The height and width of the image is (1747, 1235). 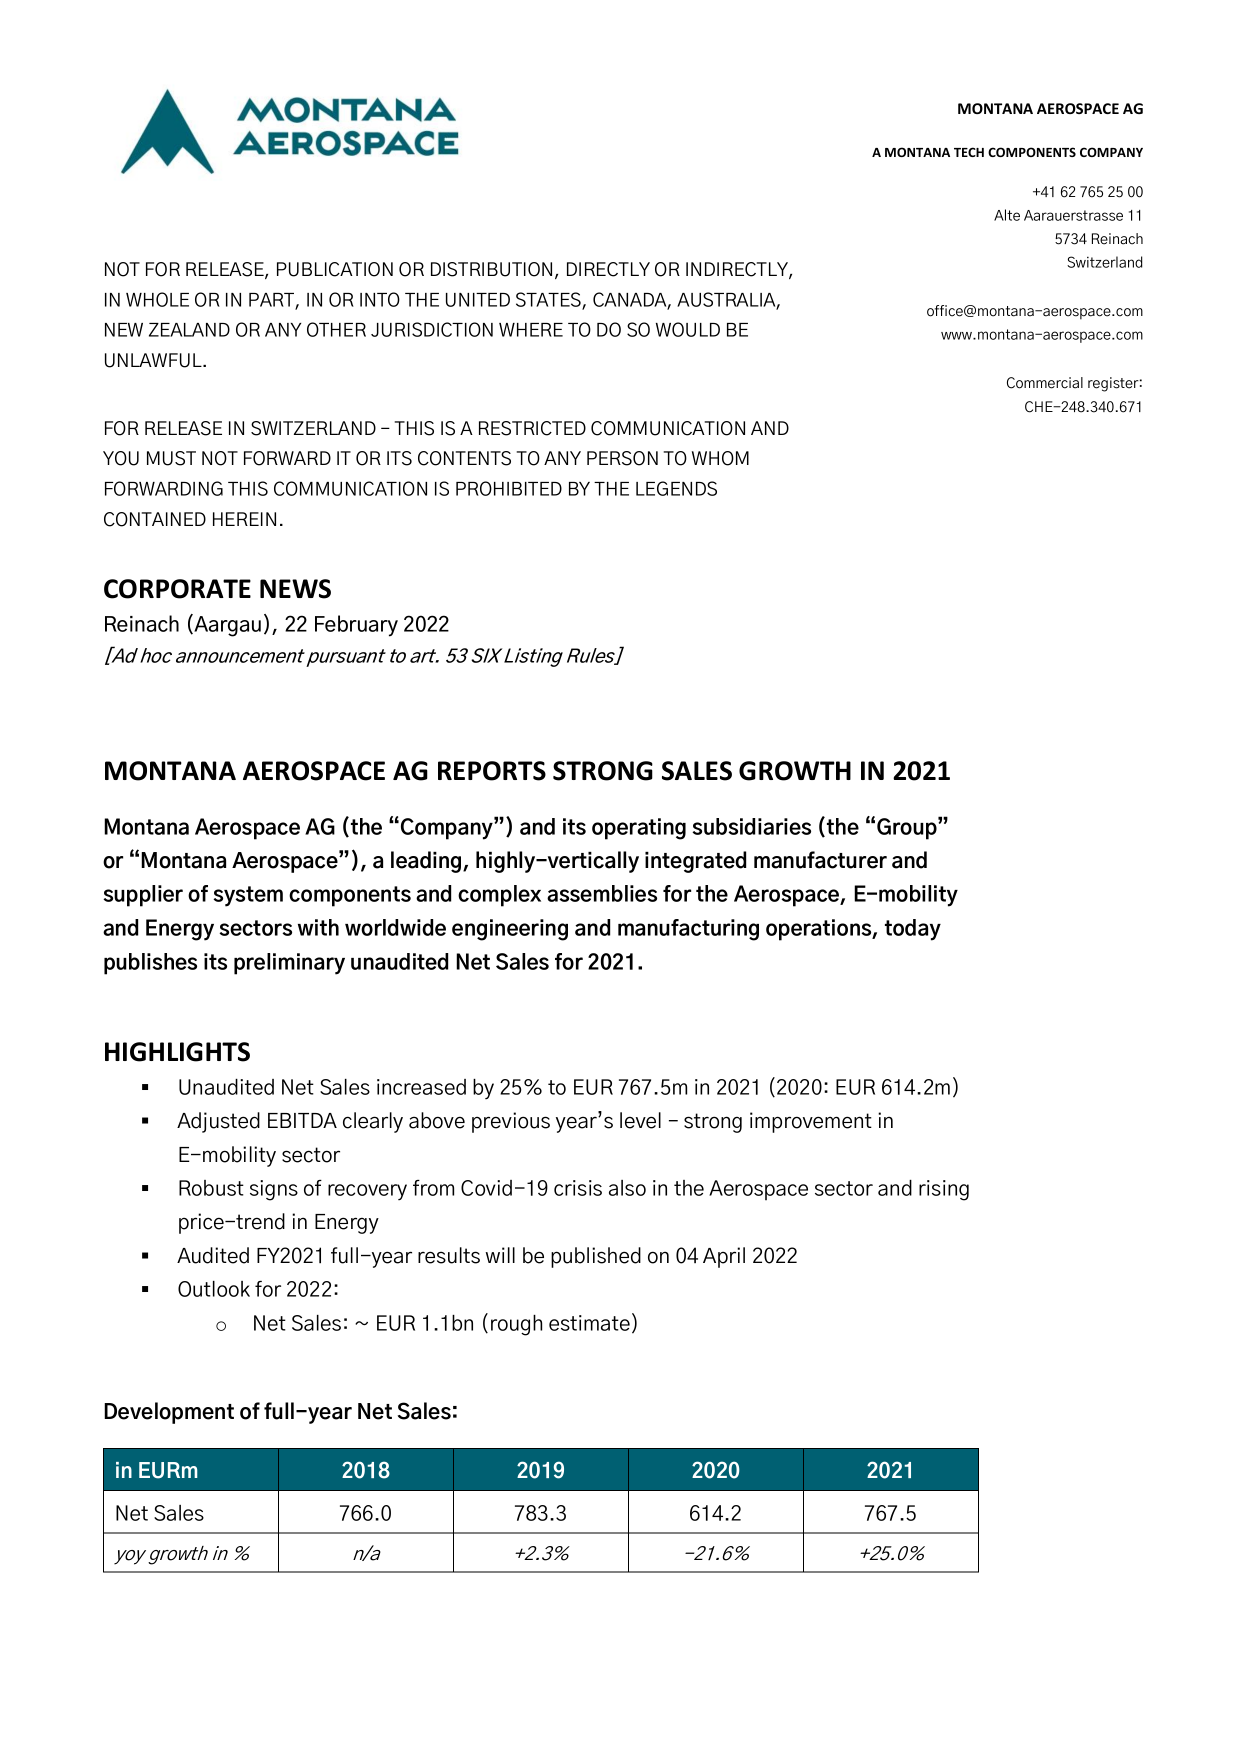 I want to click on TECH, so click(x=969, y=152).
